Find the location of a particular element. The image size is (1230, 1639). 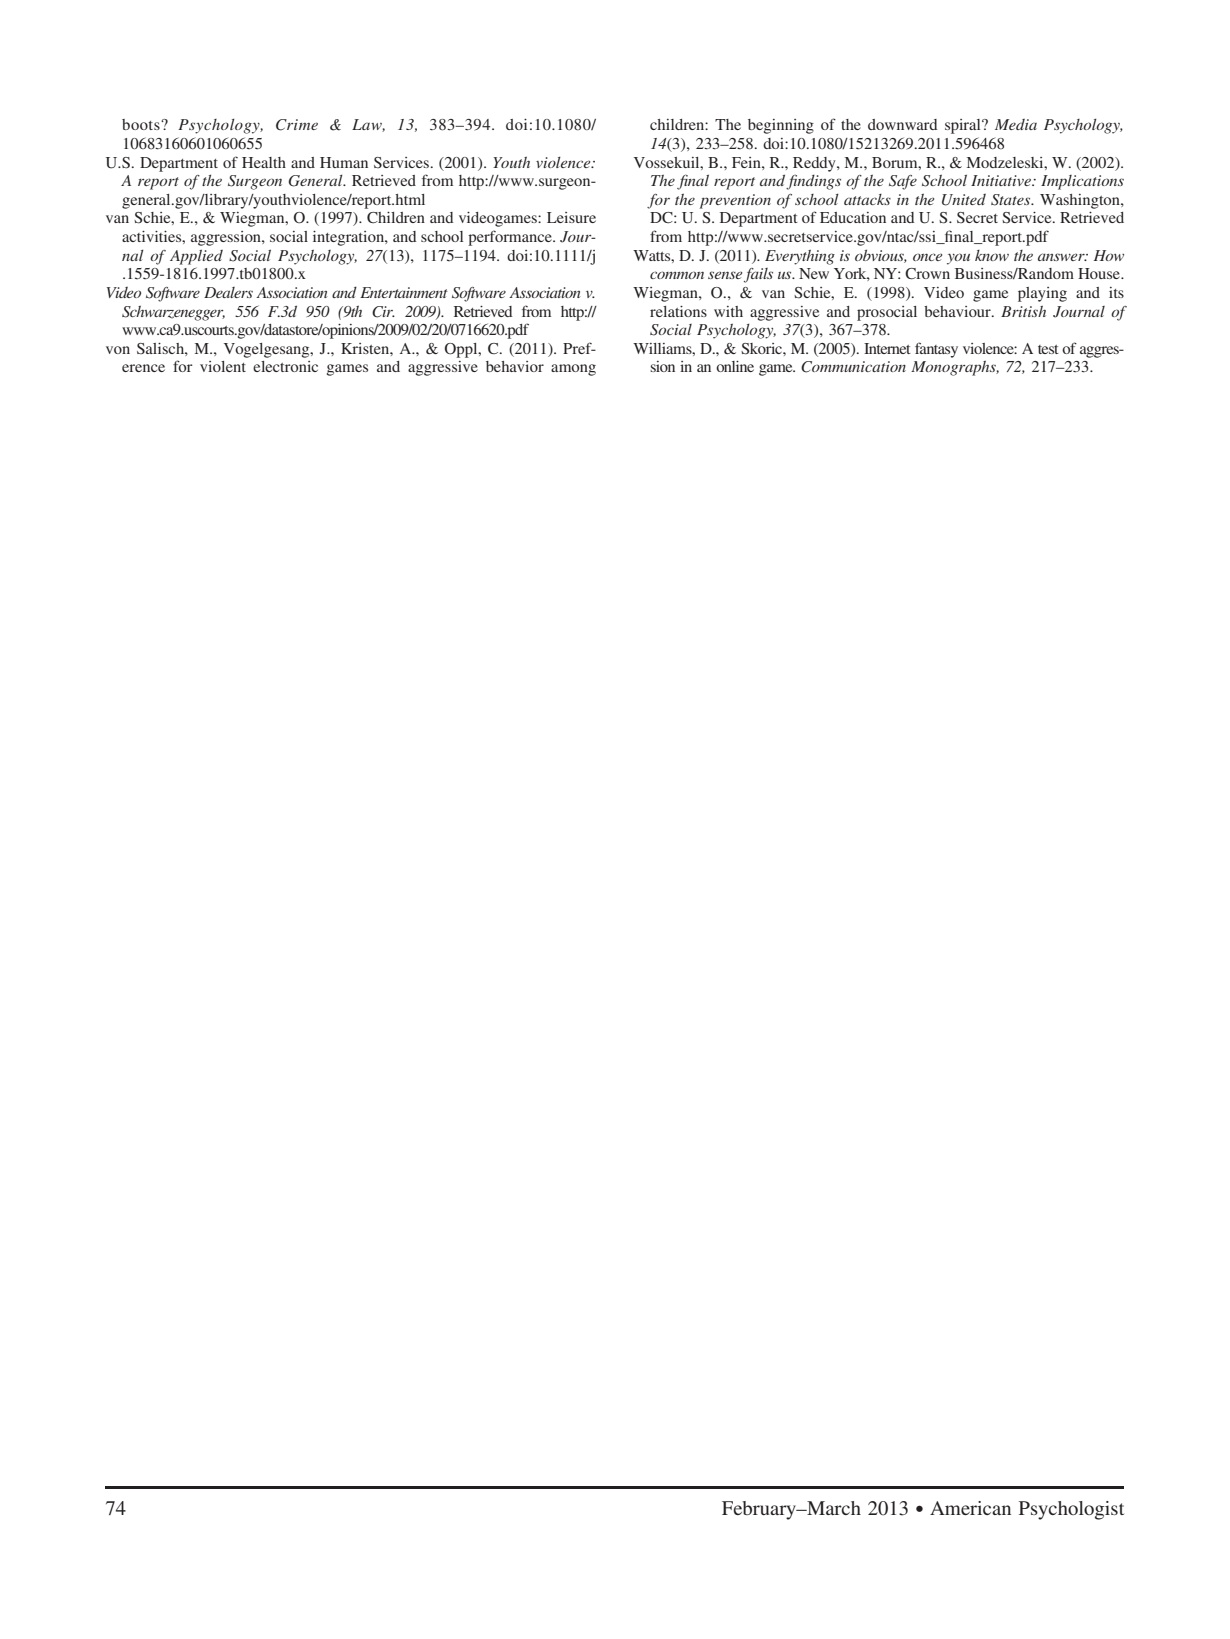

behavior is located at coordinates (515, 366).
